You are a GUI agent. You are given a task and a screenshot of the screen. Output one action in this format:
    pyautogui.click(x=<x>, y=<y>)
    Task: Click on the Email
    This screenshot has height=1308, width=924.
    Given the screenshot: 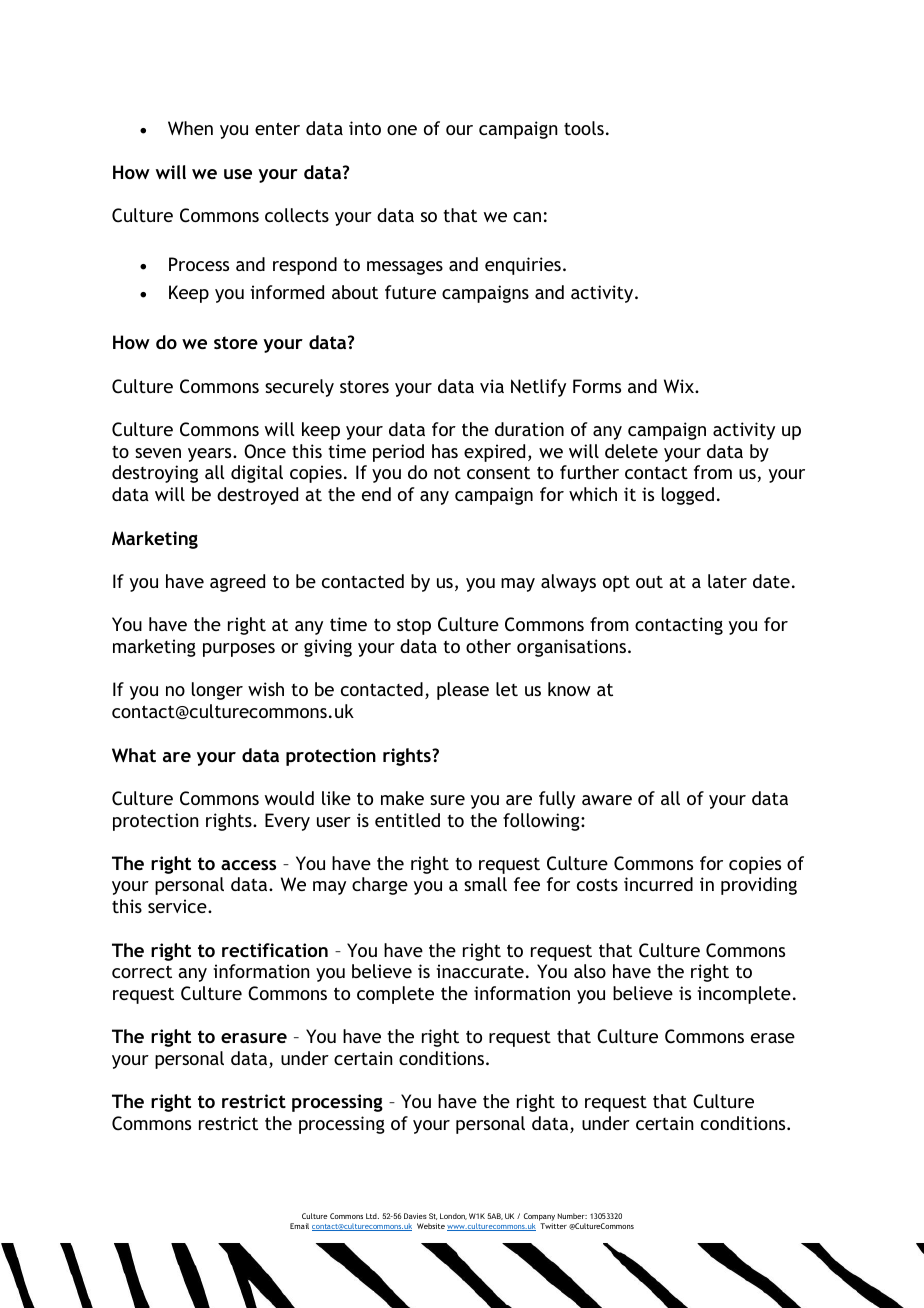 What is the action you would take?
    pyautogui.click(x=299, y=1226)
